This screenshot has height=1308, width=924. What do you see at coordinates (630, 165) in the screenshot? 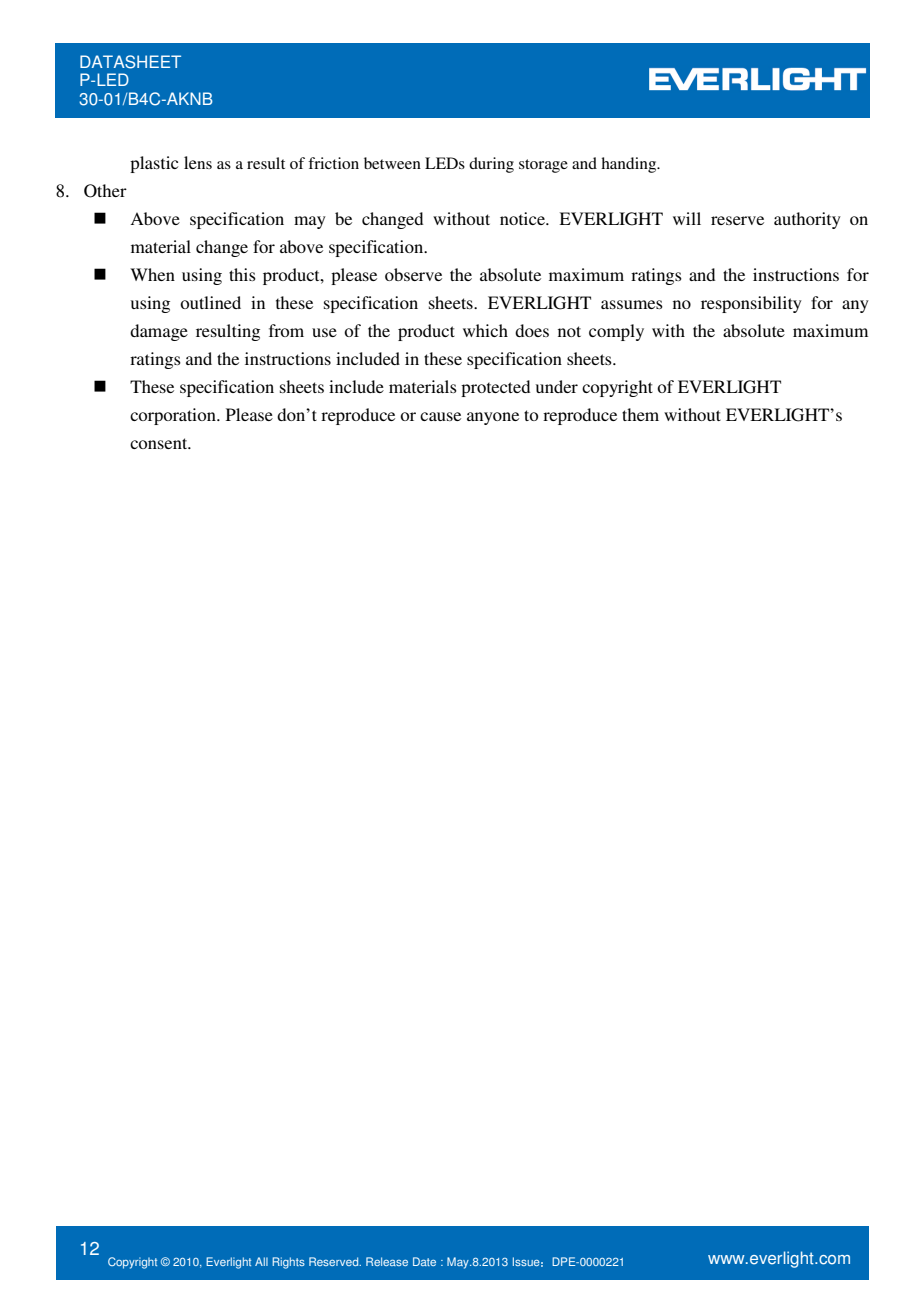
I see `handing` at bounding box center [630, 165].
